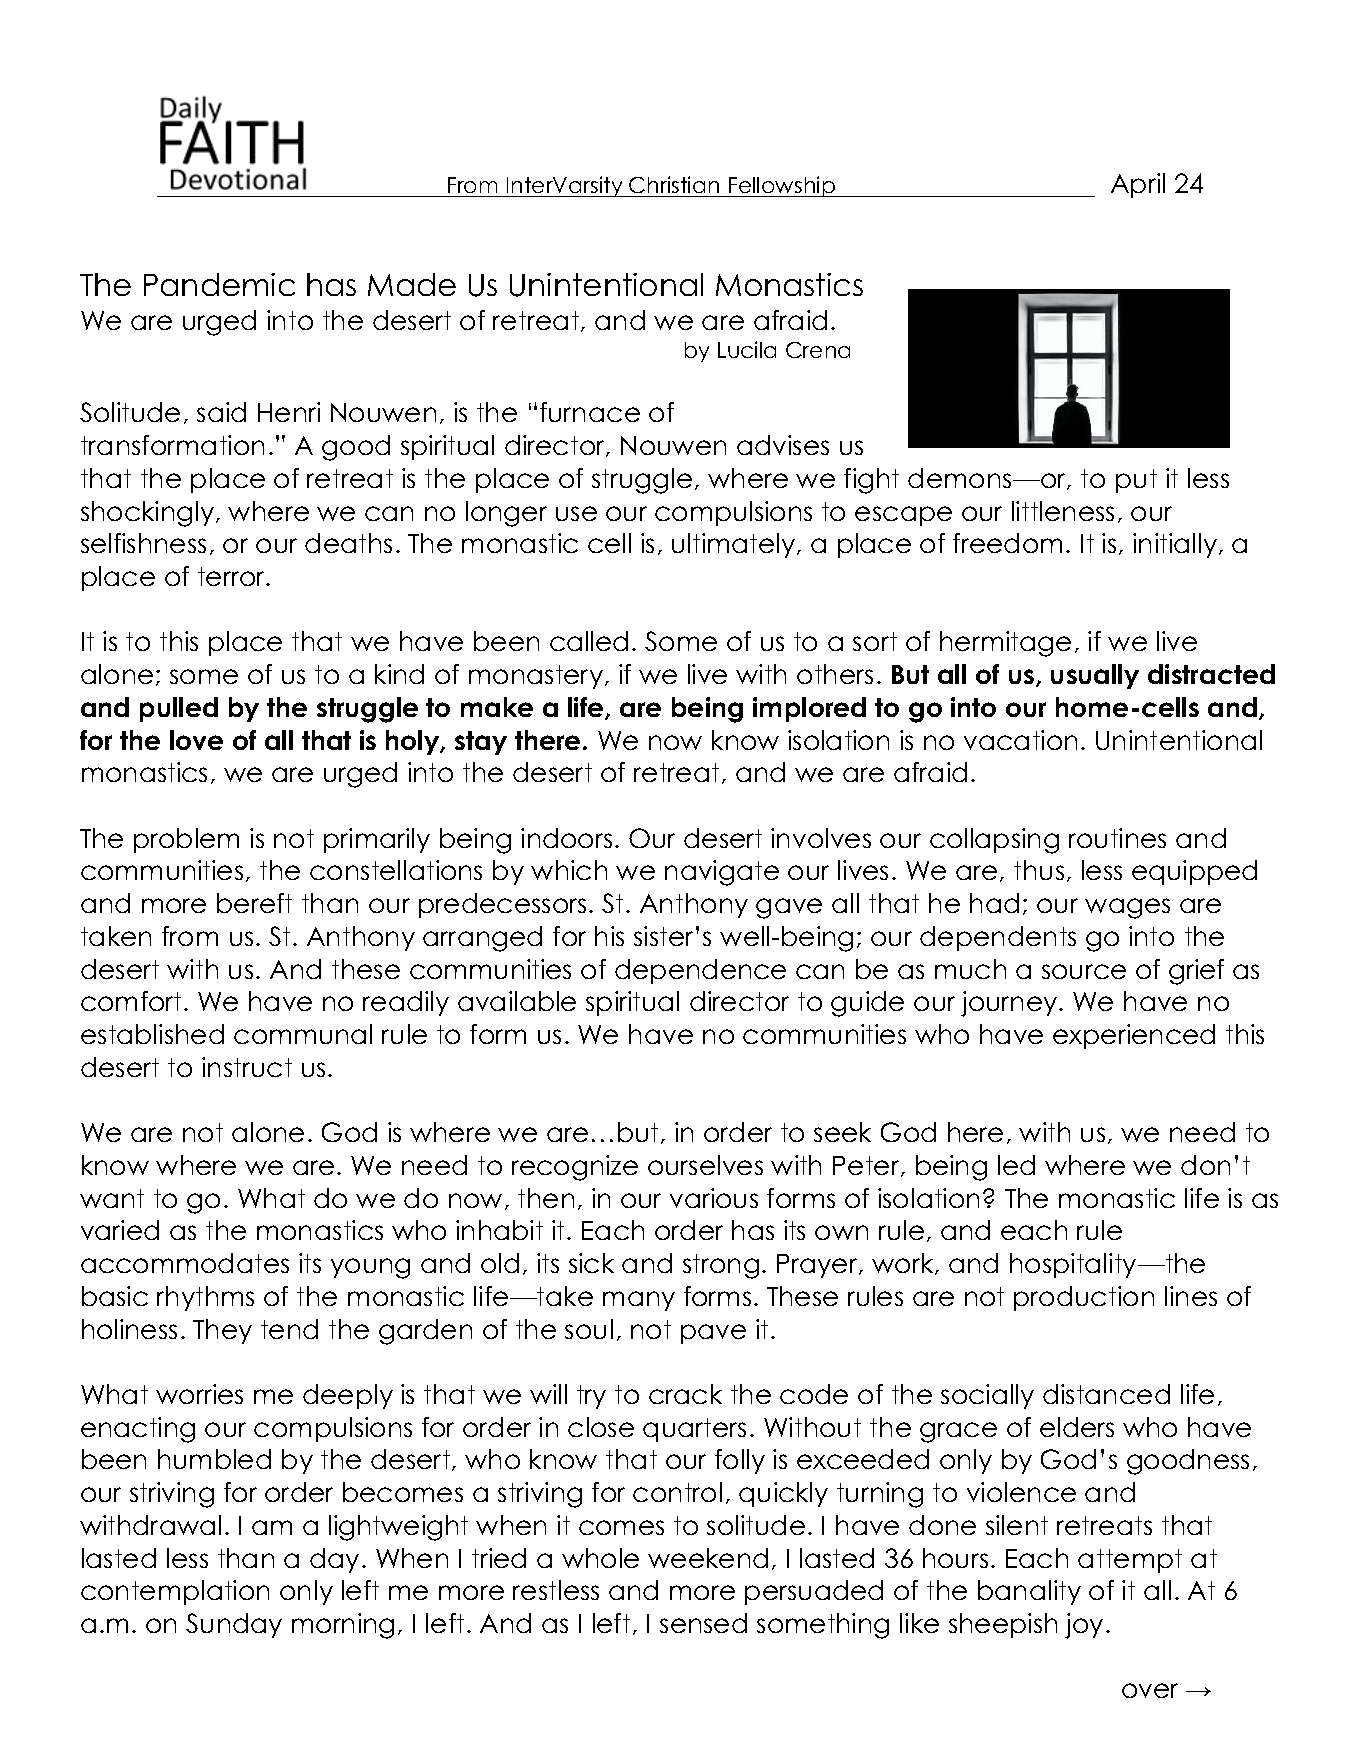 The width and height of the page is (1361, 1761). I want to click on ourselves, so click(705, 1165).
